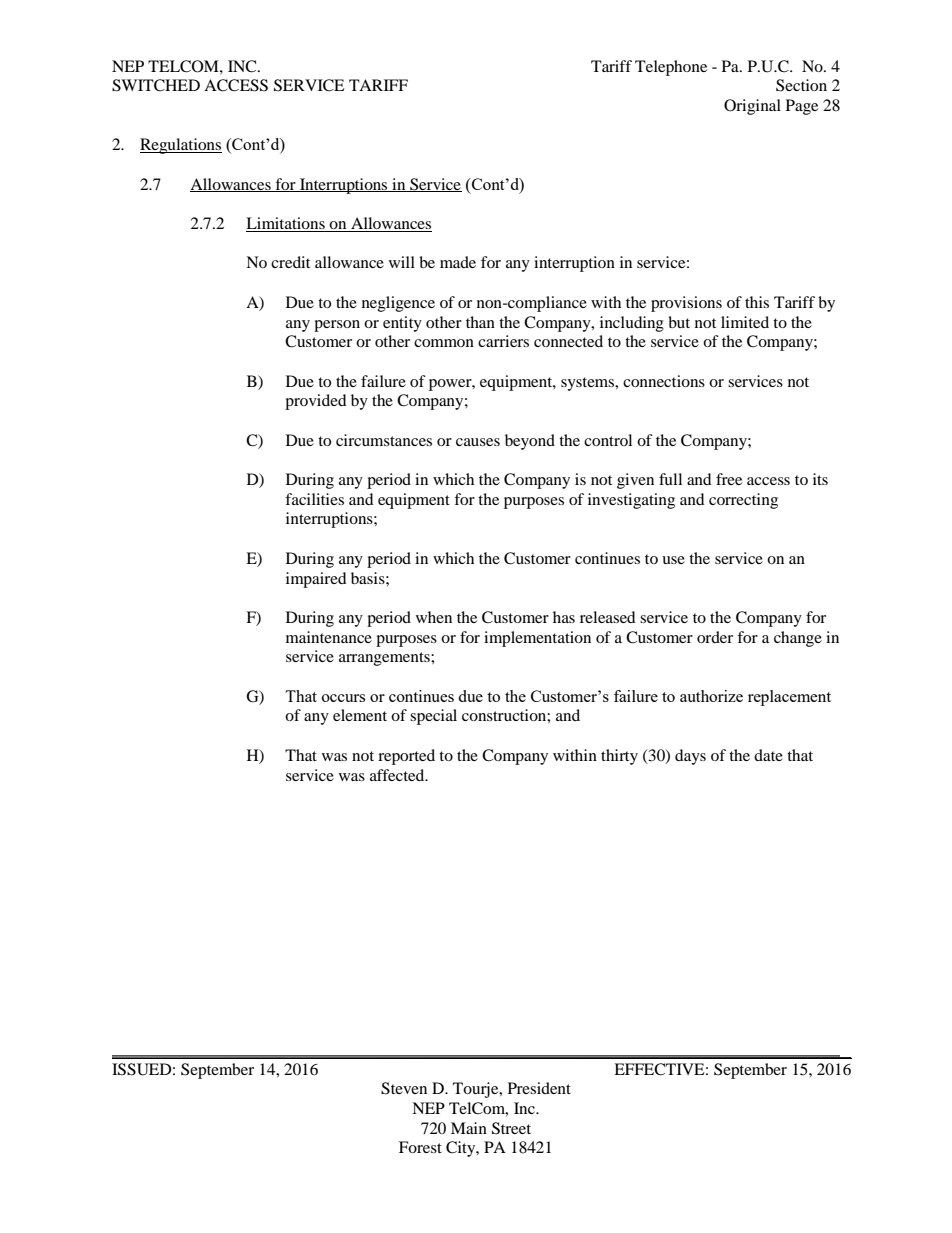  I want to click on order, so click(715, 637).
